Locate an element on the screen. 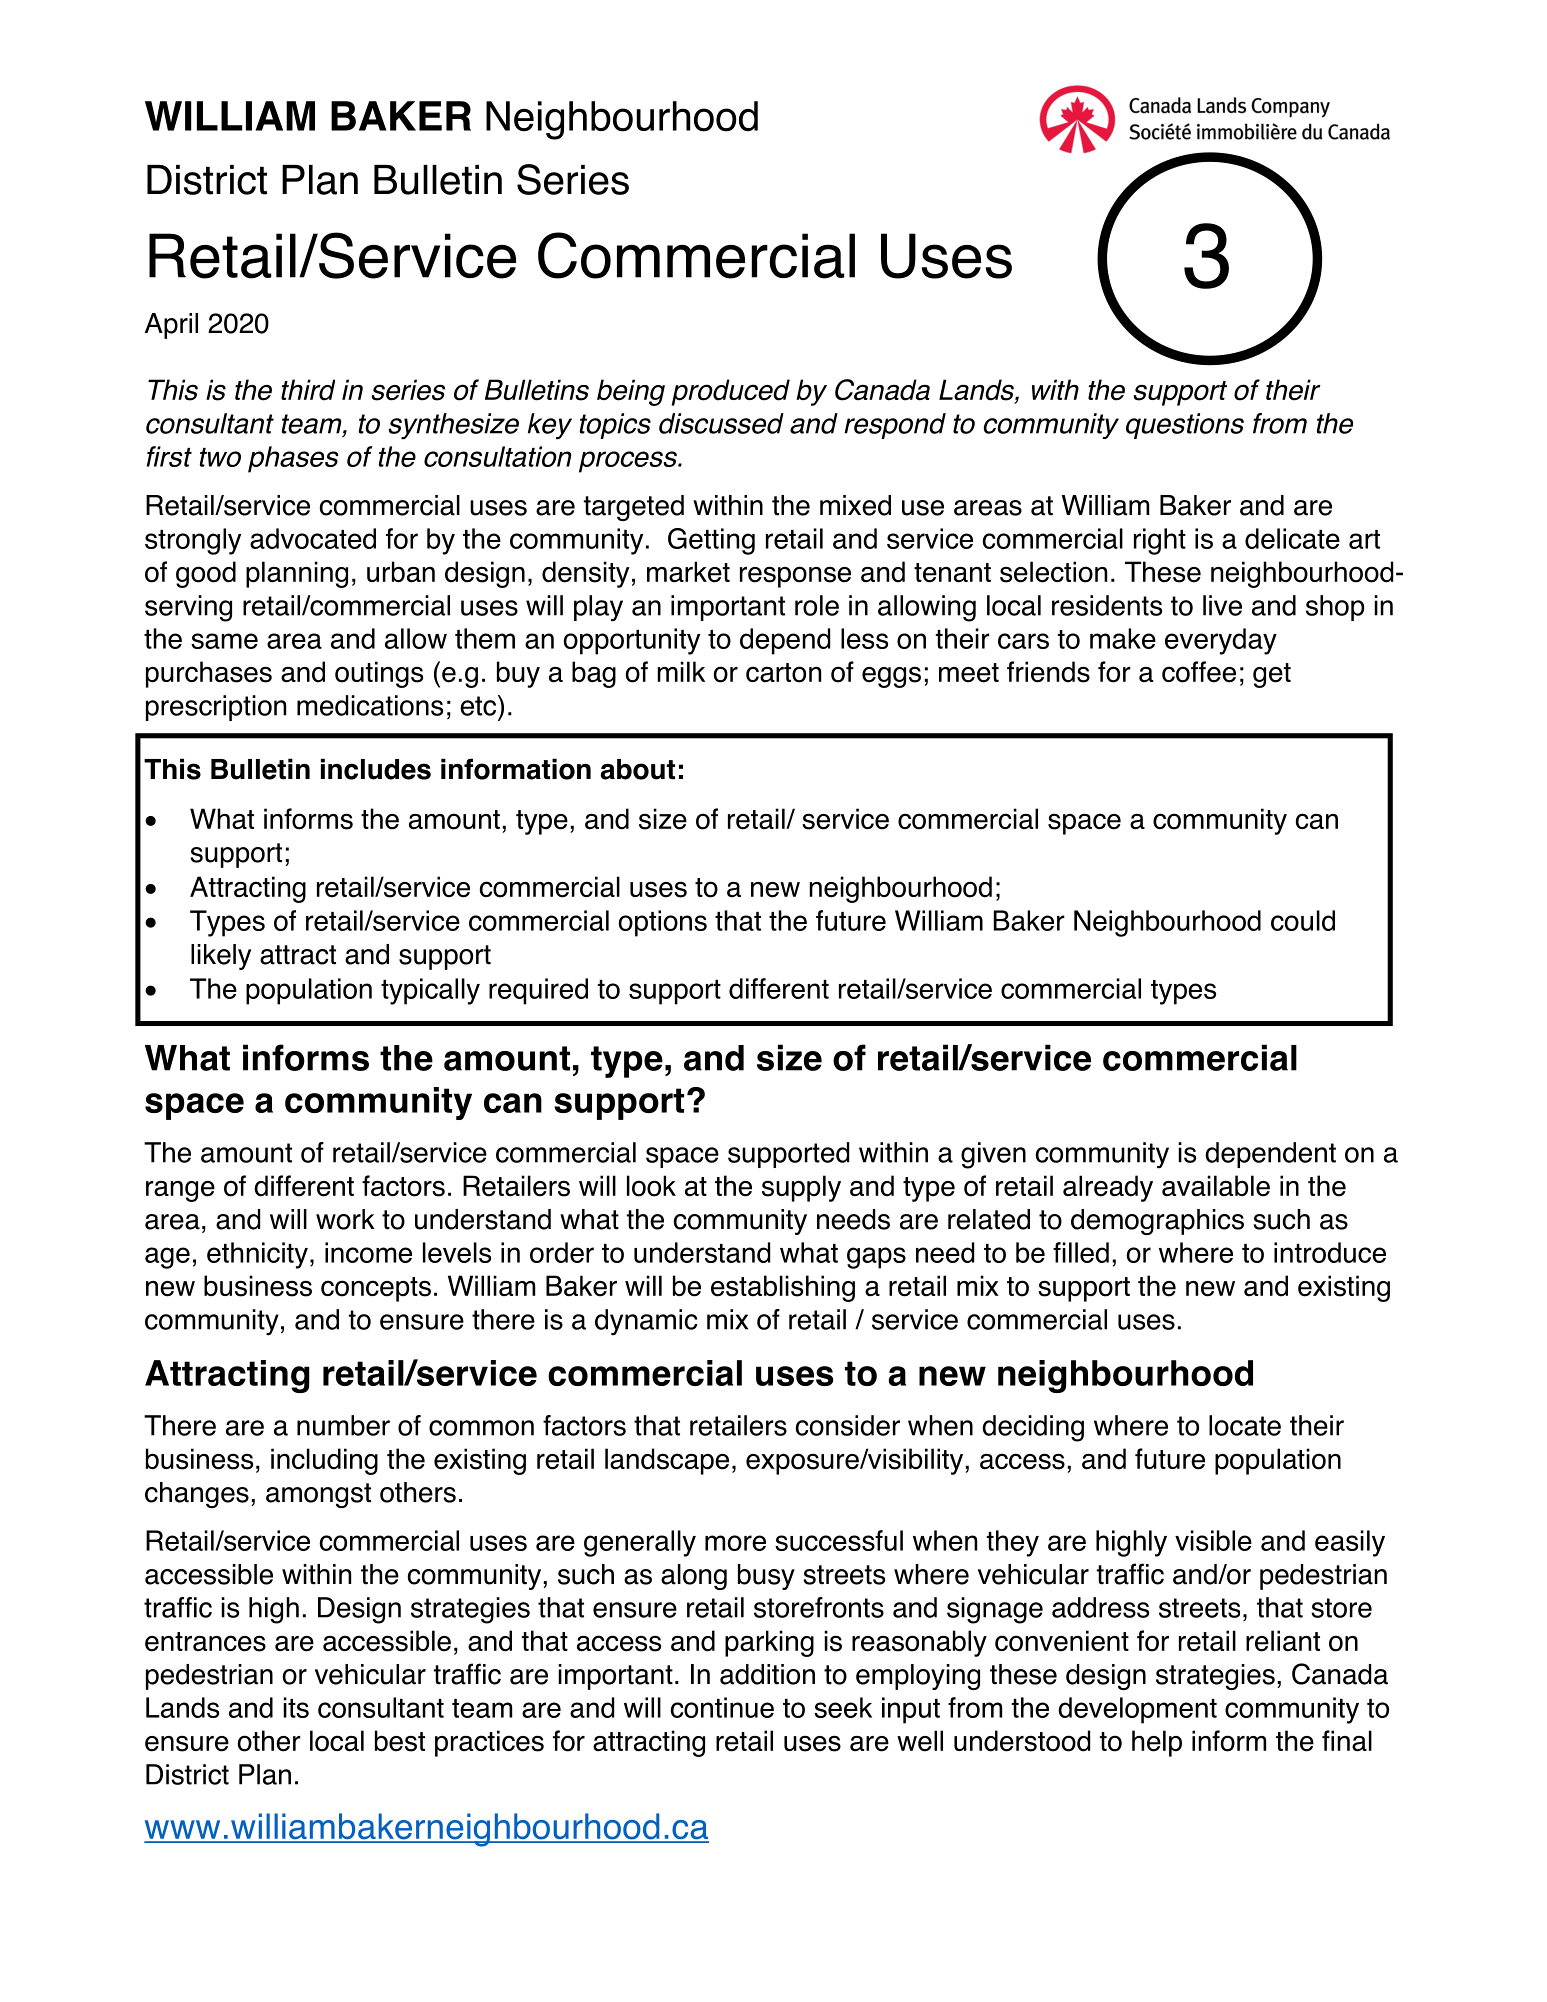 The height and width of the screenshot is (2002, 1547). options is located at coordinates (663, 923).
